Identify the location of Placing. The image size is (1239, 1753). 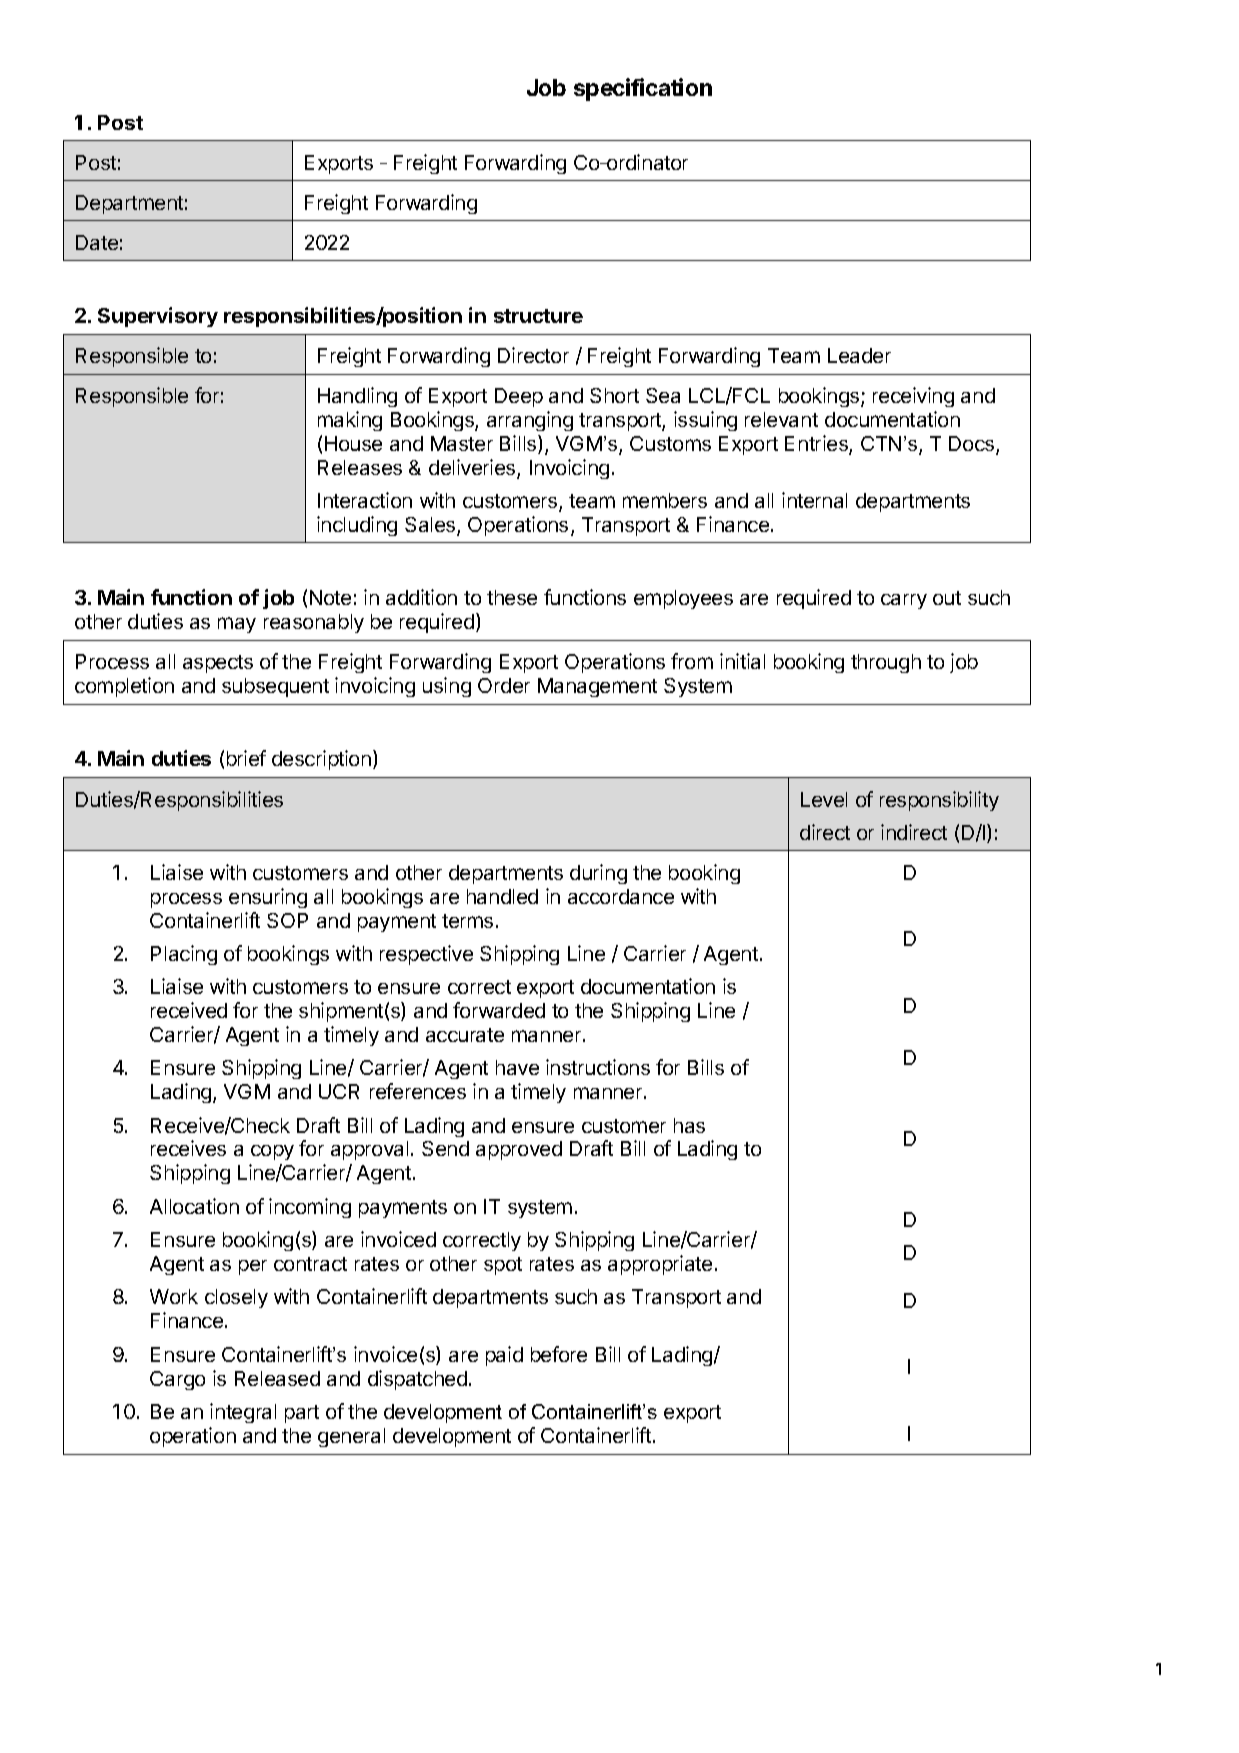
(184, 955).
